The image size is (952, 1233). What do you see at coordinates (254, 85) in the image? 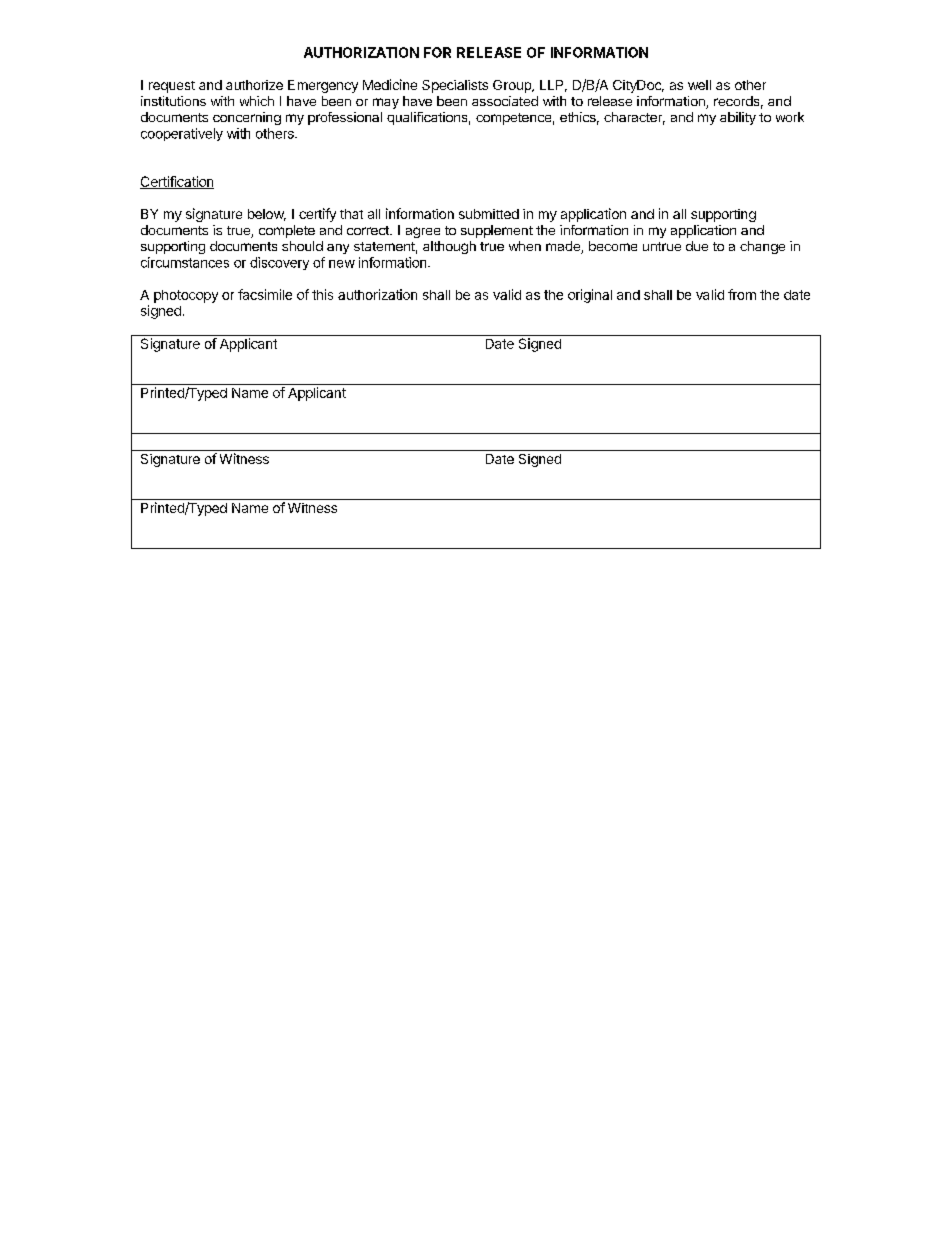
I see `authorize` at bounding box center [254, 85].
